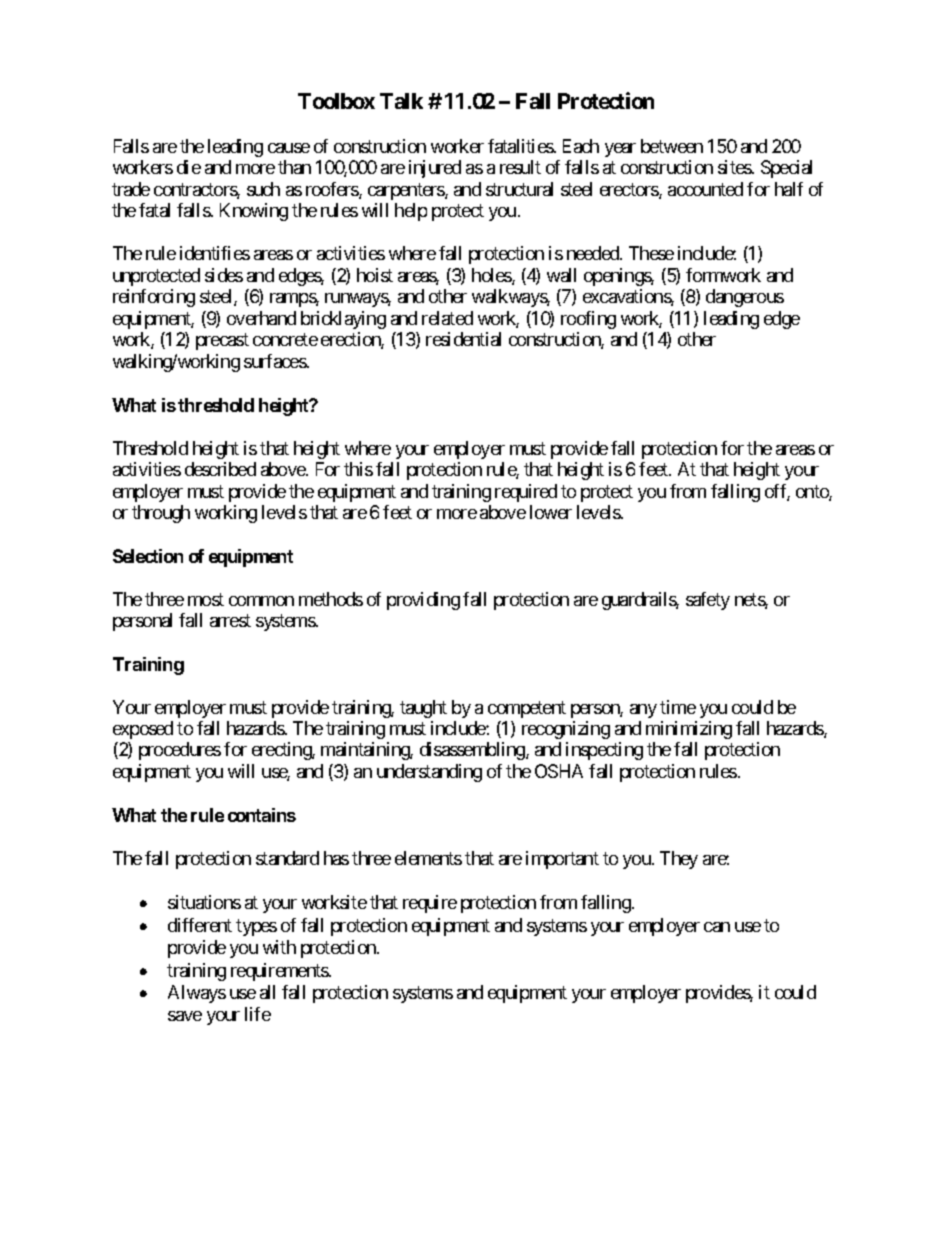  What do you see at coordinates (708, 601) in the page?
I see `safety` at bounding box center [708, 601].
